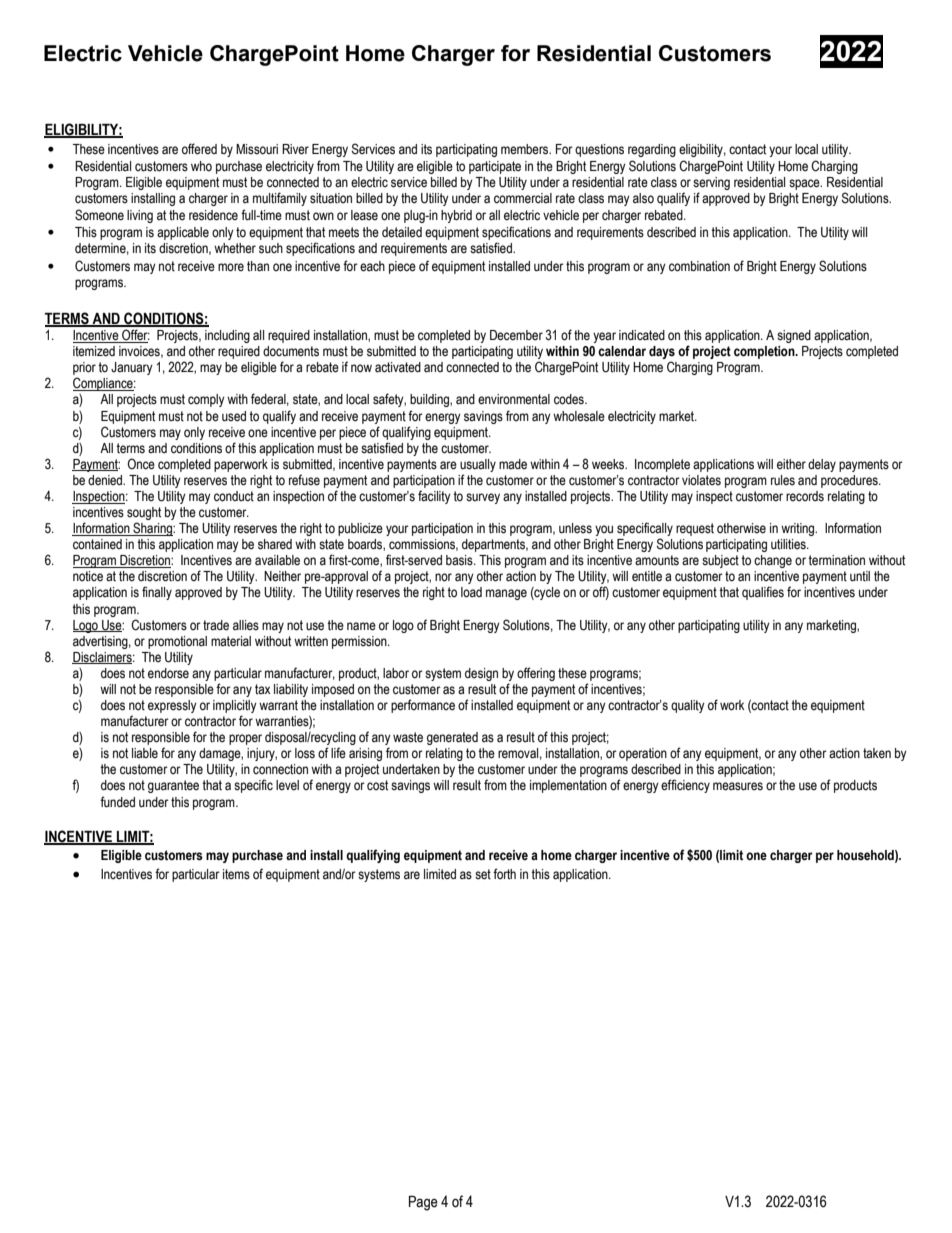  Describe the element at coordinates (805, 184) in the document. I see `space` at that location.
